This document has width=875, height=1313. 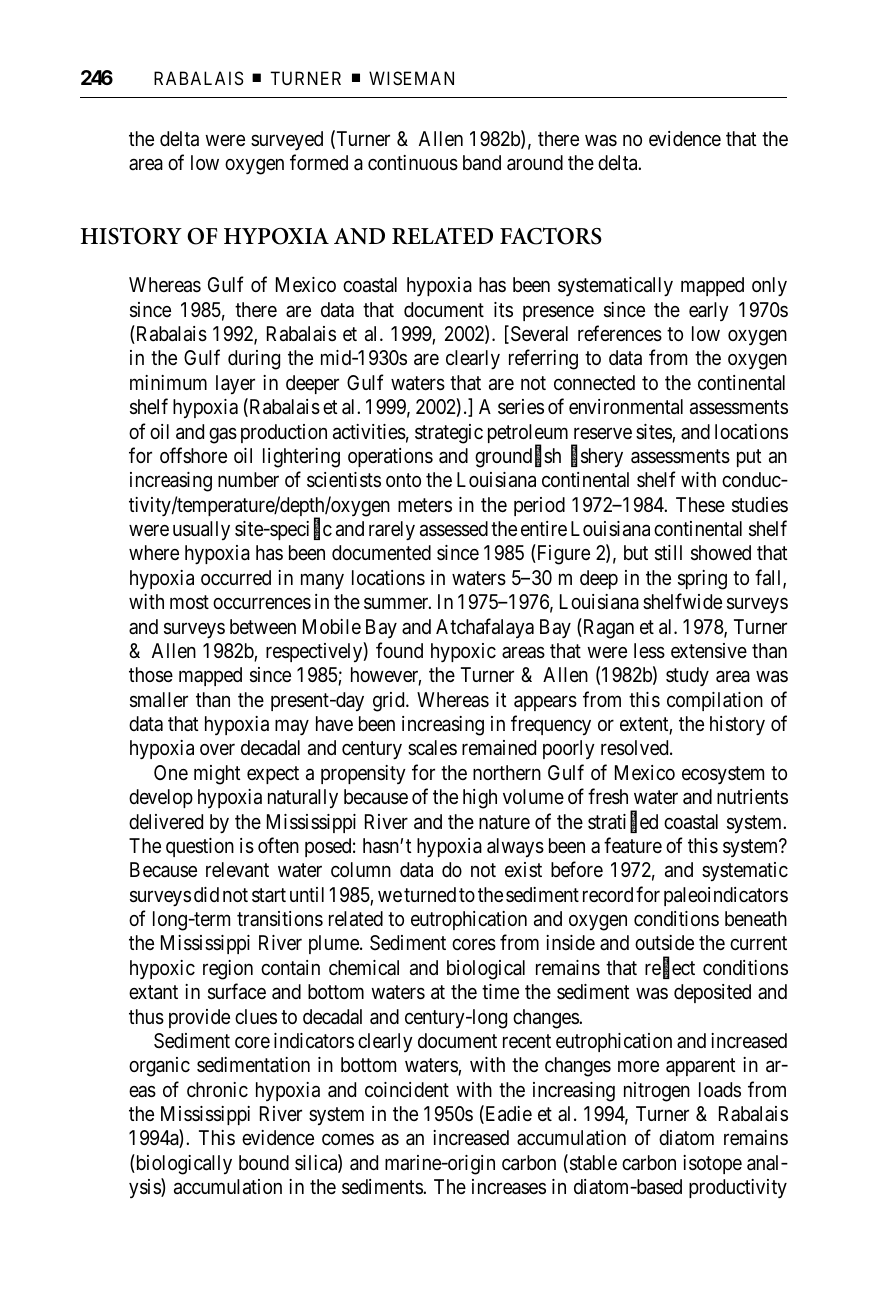 I want to click on extensive, so click(x=709, y=651).
